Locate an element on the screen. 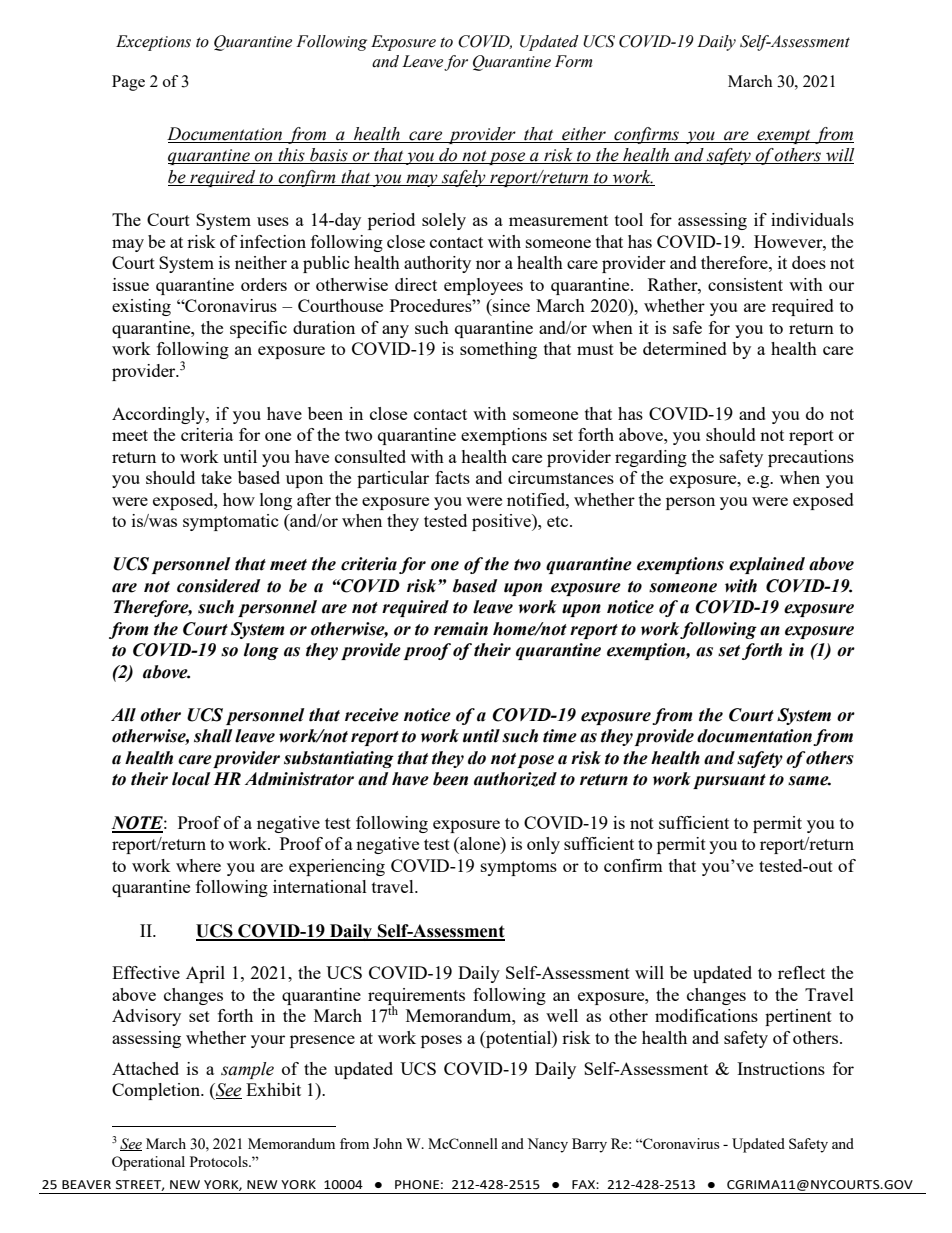 The height and width of the screenshot is (1233, 952). John is located at coordinates (387, 1143).
